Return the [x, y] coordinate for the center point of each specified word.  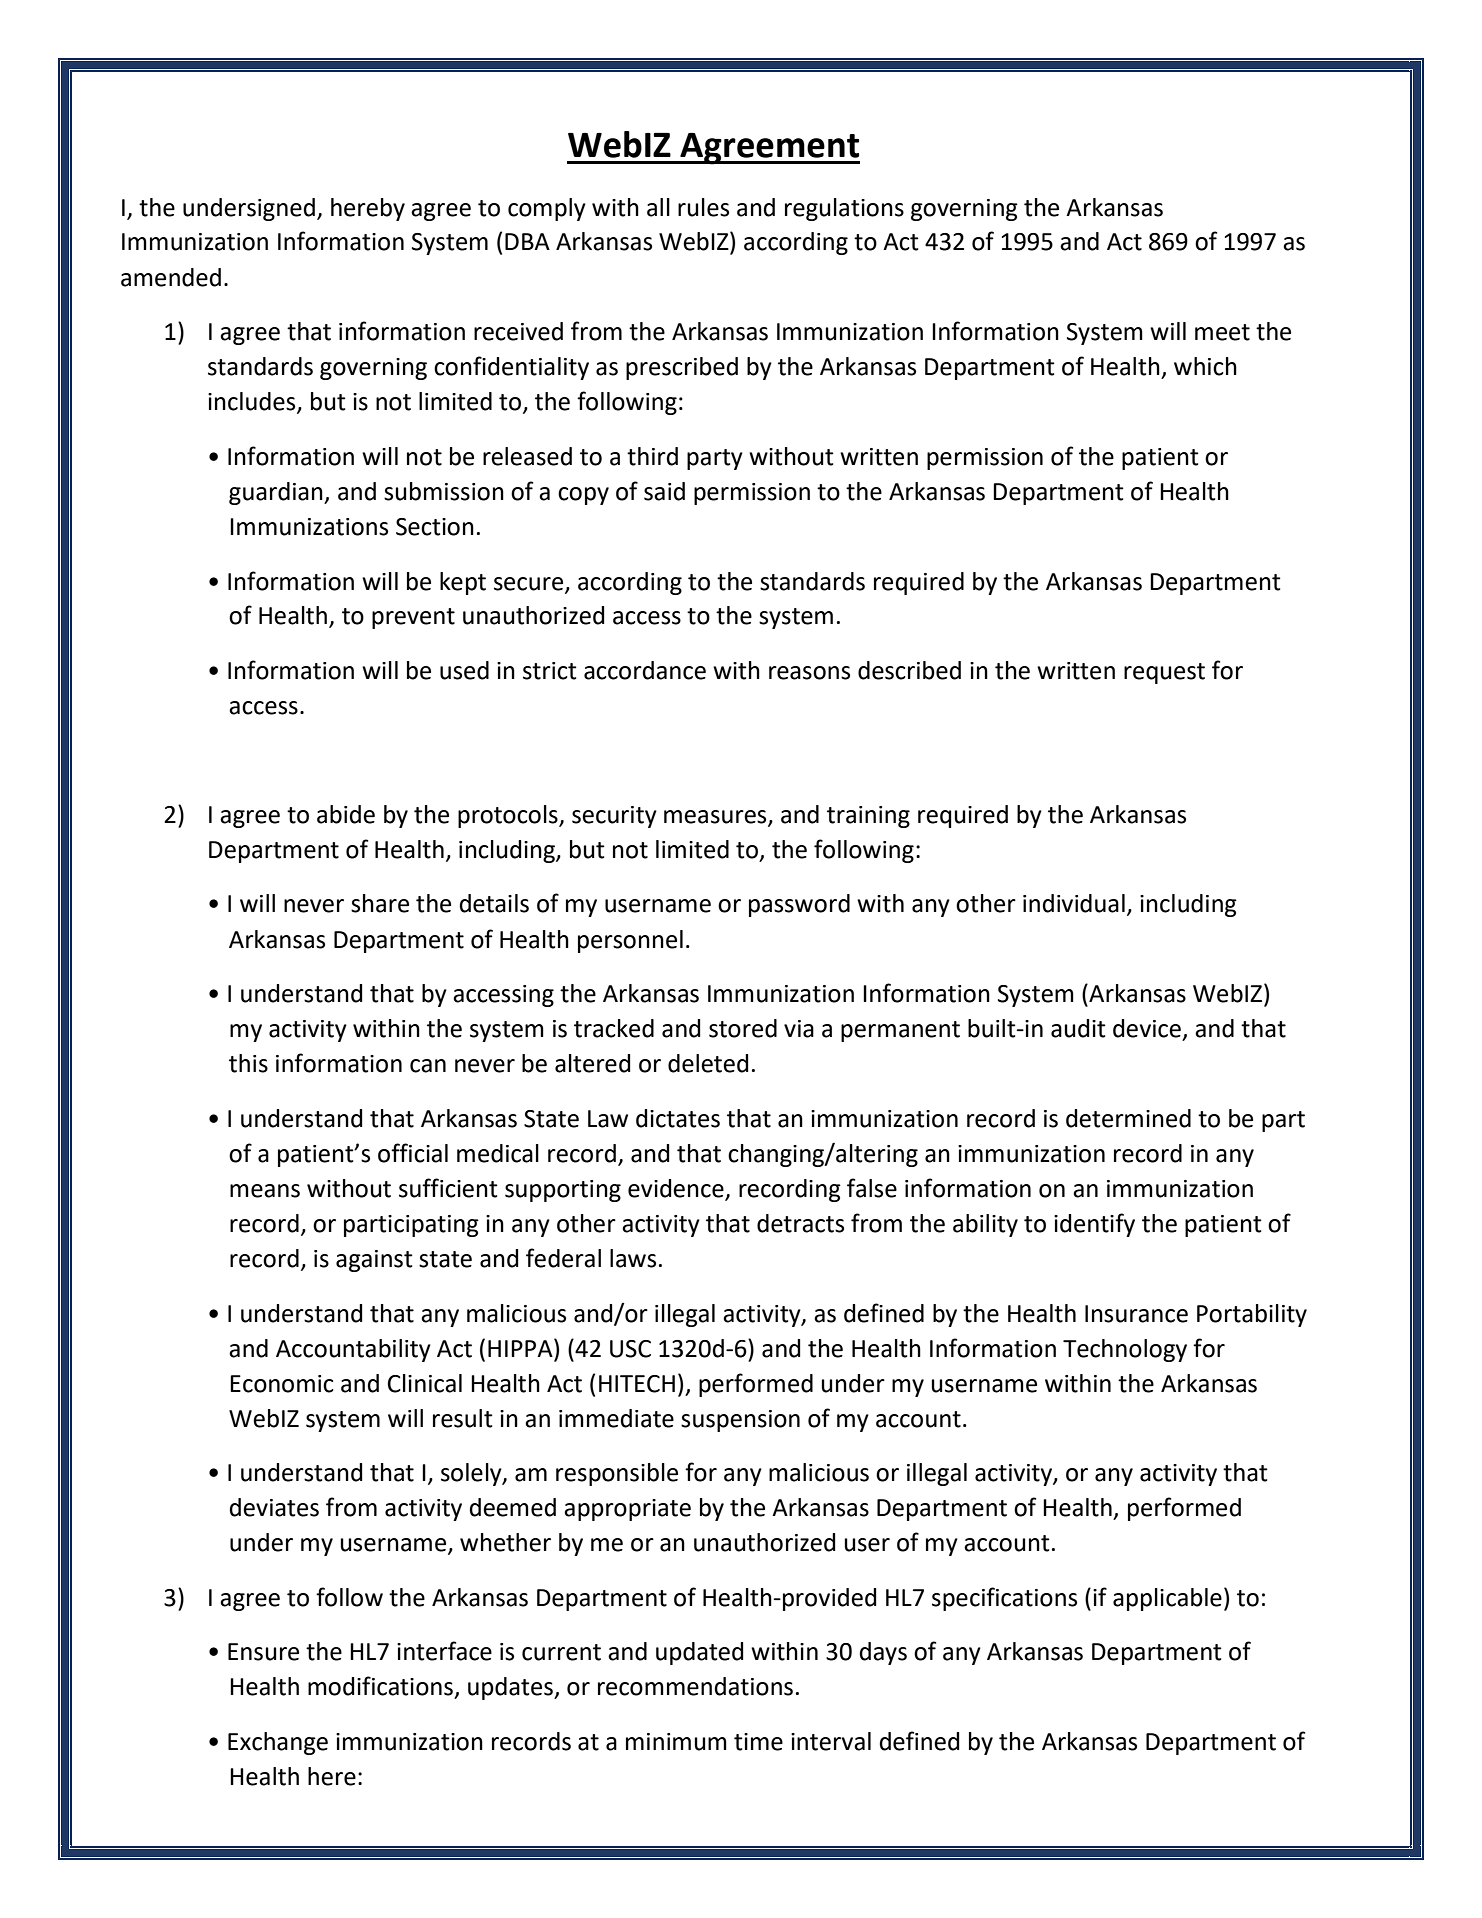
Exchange [278, 1743]
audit [1078, 1028]
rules [703, 207]
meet [1222, 332]
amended [171, 277]
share [380, 903]
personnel [630, 941]
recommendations [695, 1686]
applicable [1167, 1599]
